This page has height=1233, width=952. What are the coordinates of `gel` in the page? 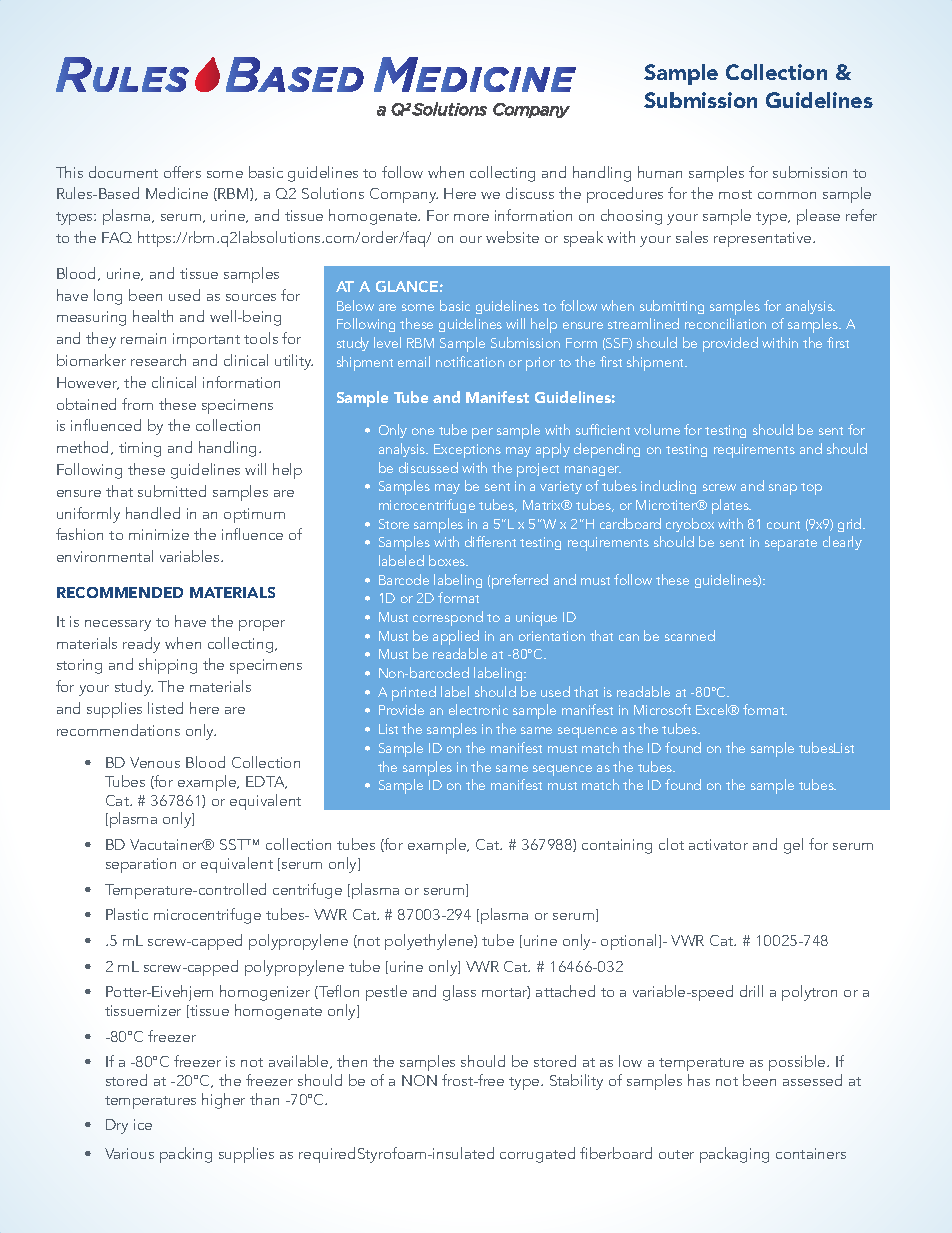 It's located at (793, 846).
